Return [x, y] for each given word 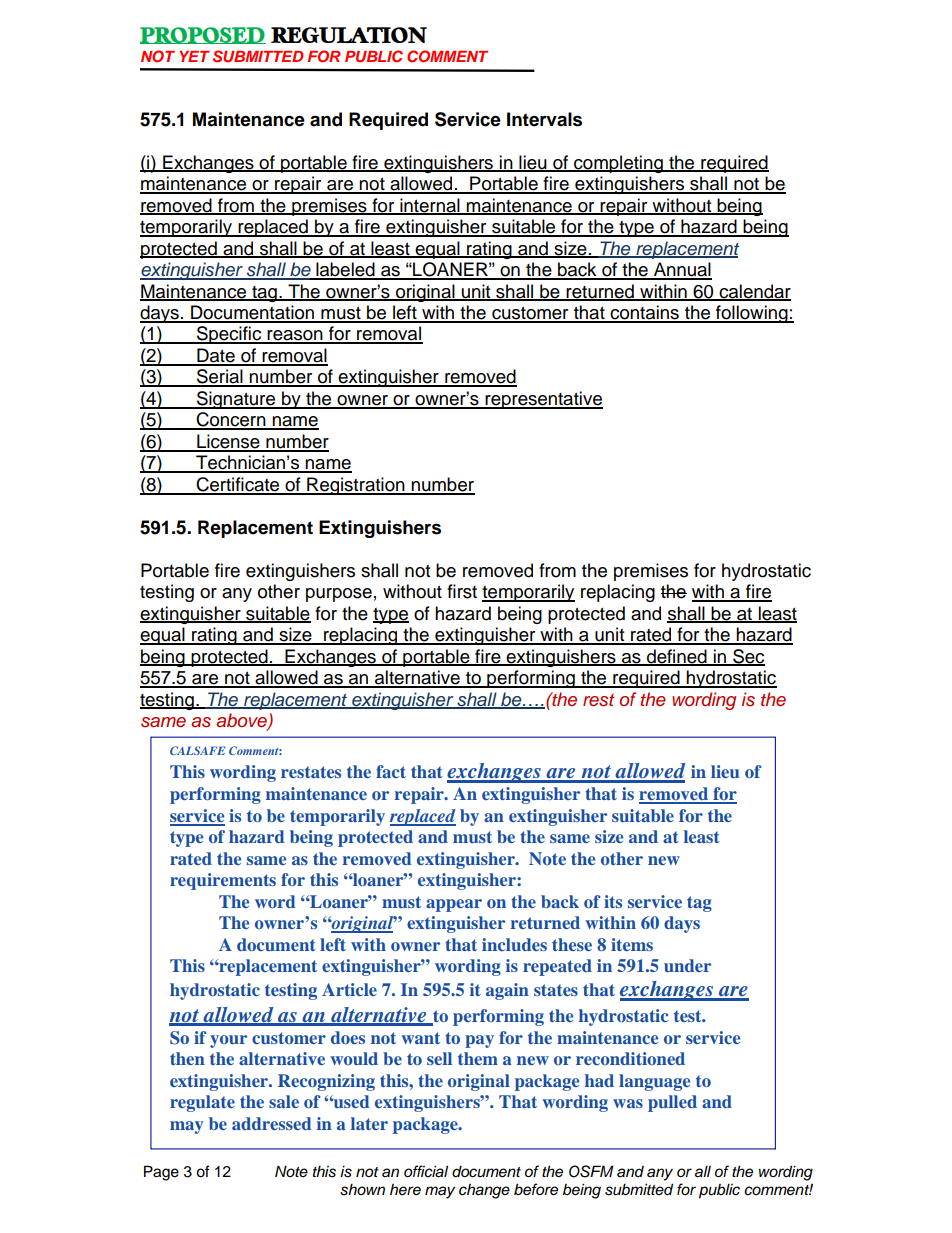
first [462, 591]
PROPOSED [203, 35]
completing [618, 164]
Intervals [544, 119]
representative [543, 400]
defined [677, 657]
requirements [223, 881]
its [613, 901]
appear [454, 905]
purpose [339, 595]
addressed [272, 1123]
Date [216, 356]
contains [644, 313]
